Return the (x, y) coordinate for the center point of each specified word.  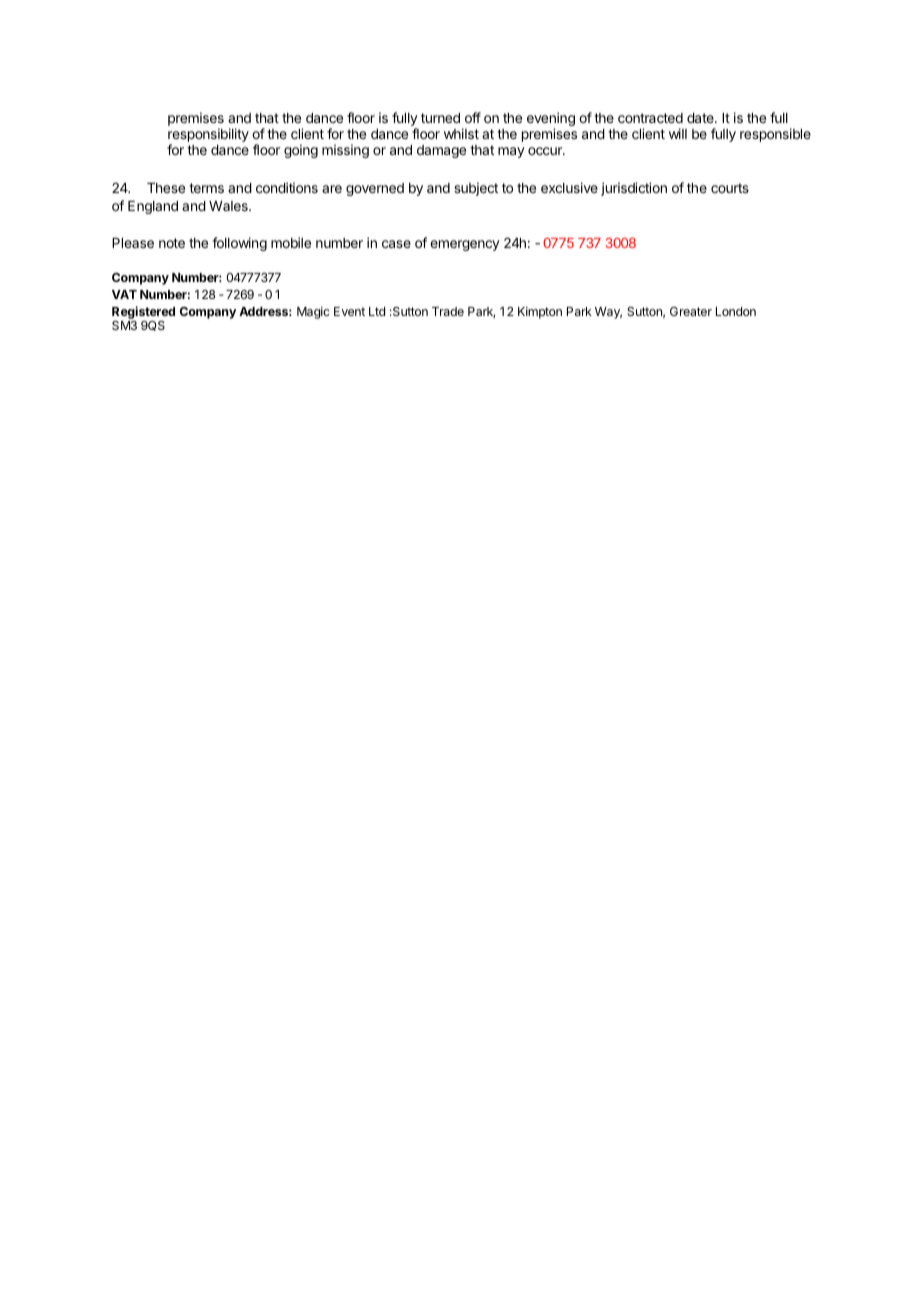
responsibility (208, 136)
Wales (229, 206)
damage (441, 151)
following (239, 244)
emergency (465, 245)
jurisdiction (634, 189)
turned (440, 118)
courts (730, 188)
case (396, 244)
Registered (143, 312)
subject (476, 189)
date (701, 118)
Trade (448, 311)
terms (206, 188)
